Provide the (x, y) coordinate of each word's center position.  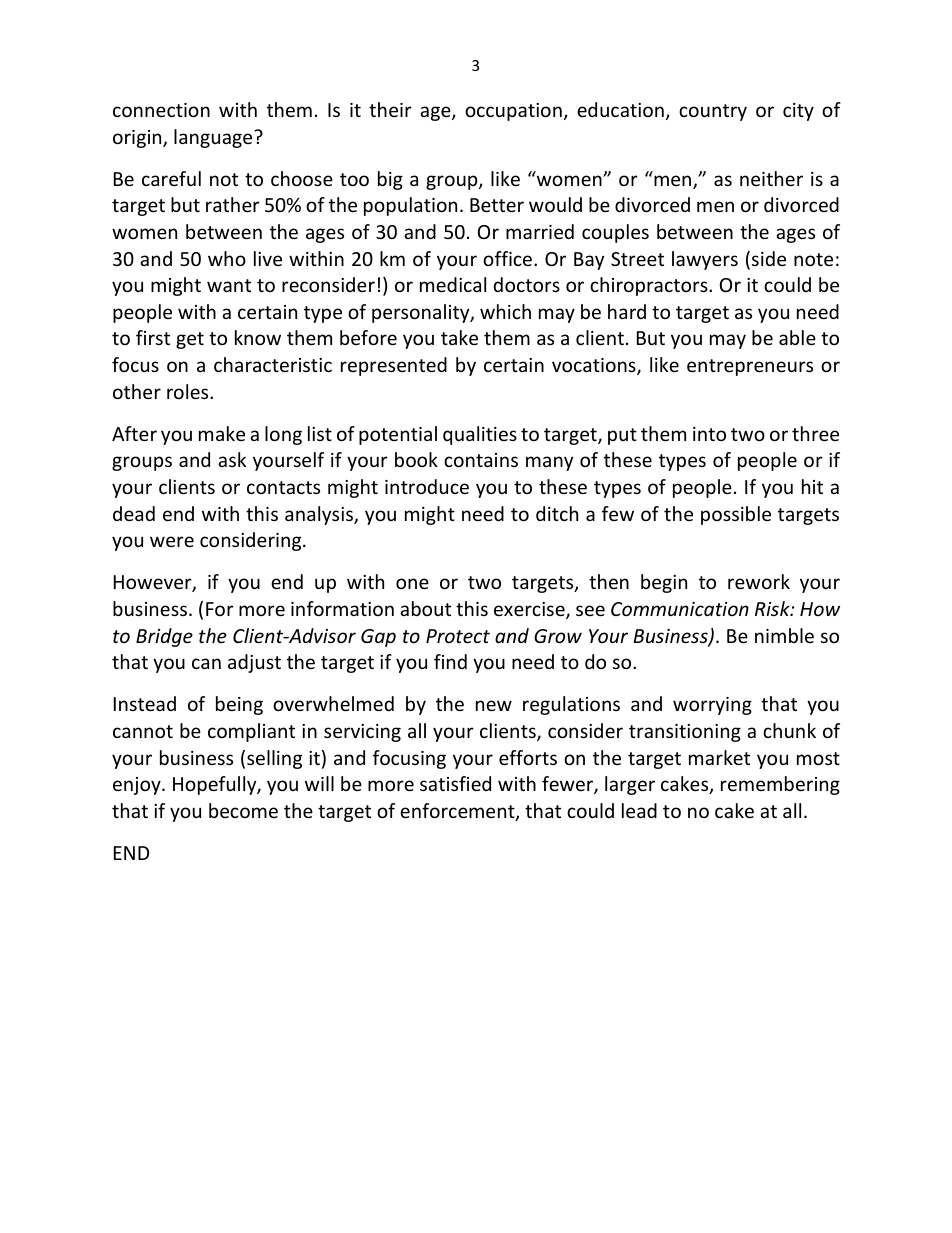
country (713, 112)
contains (481, 460)
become (243, 810)
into (709, 434)
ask (232, 459)
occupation (513, 112)
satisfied (455, 783)
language (214, 138)
